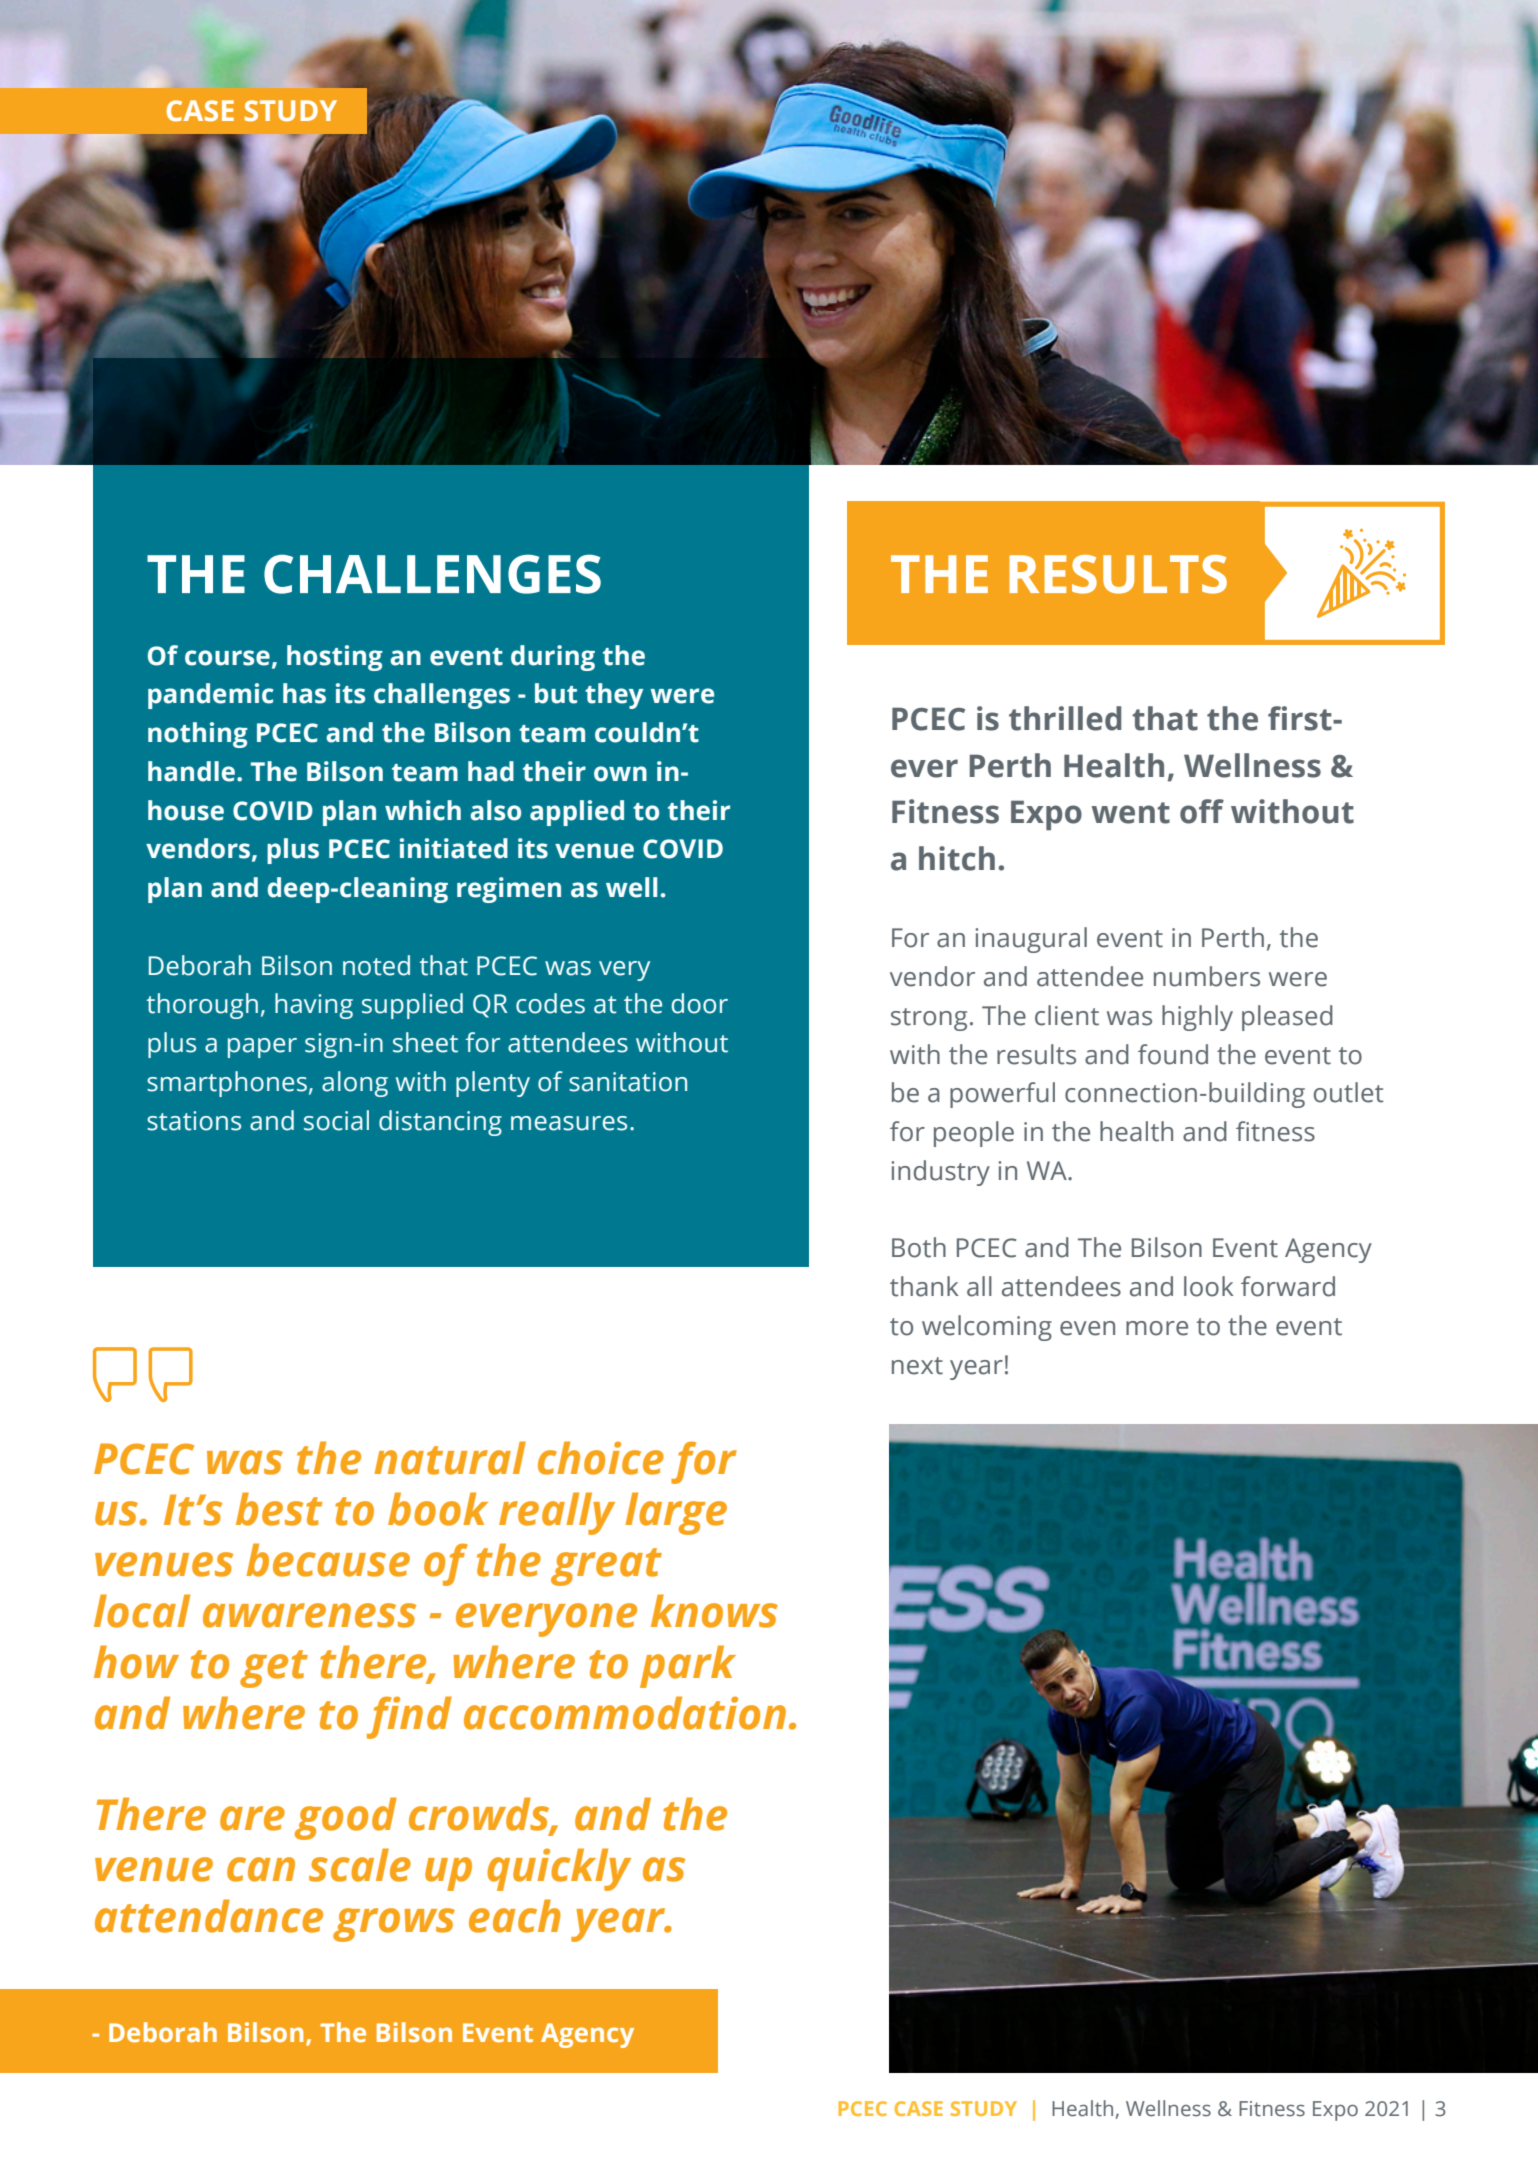 This screenshot has width=1538, height=2175. I want to click on thrilled, so click(1065, 718).
